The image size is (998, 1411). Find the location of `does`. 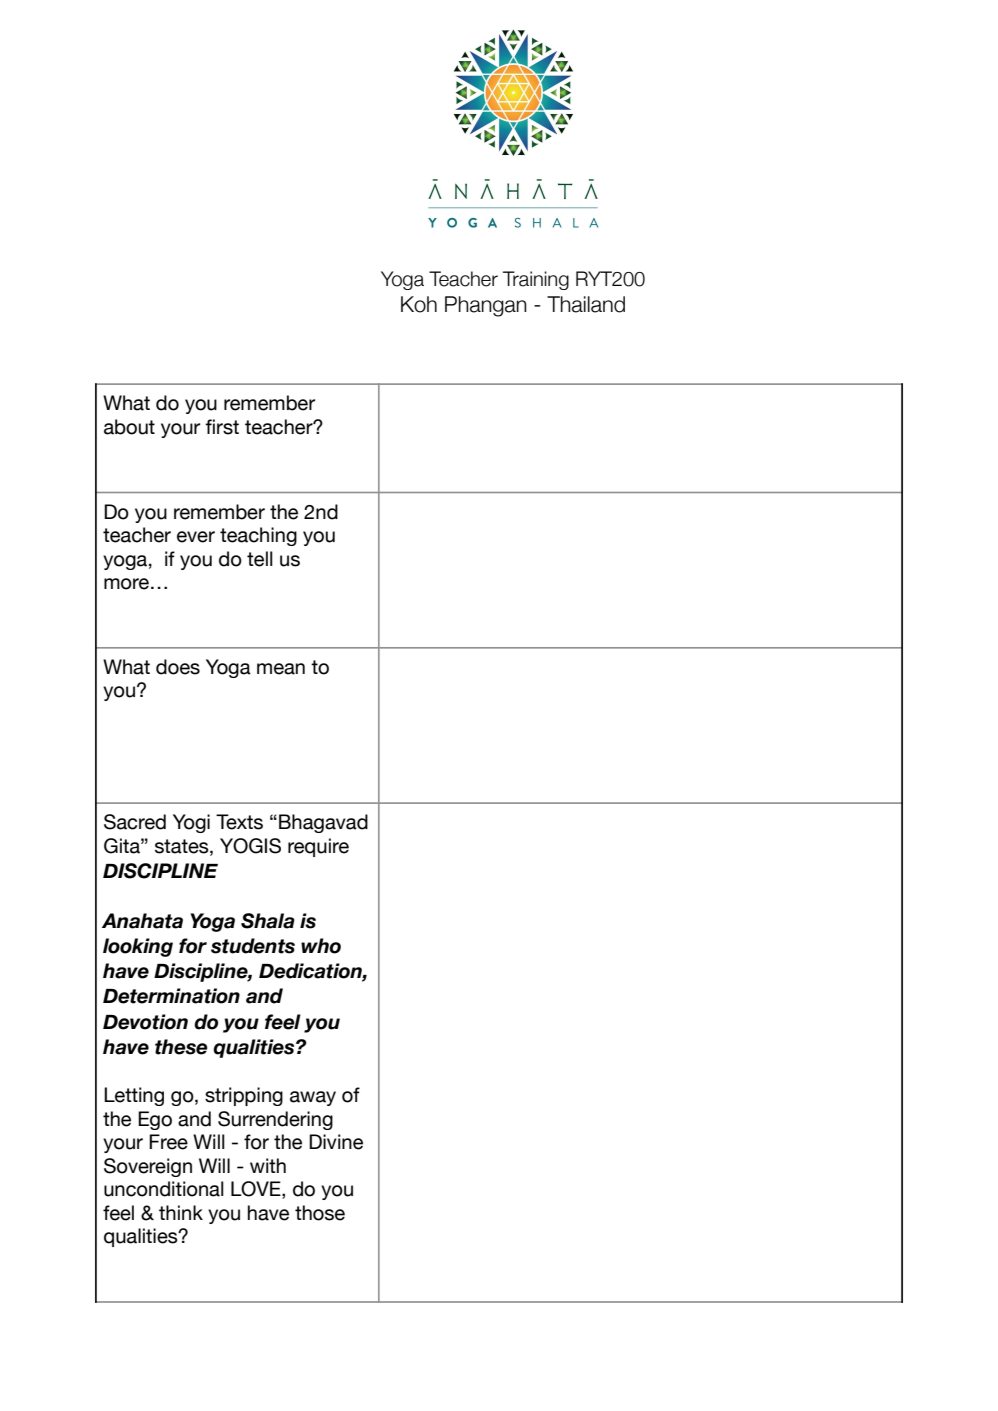

does is located at coordinates (178, 667).
